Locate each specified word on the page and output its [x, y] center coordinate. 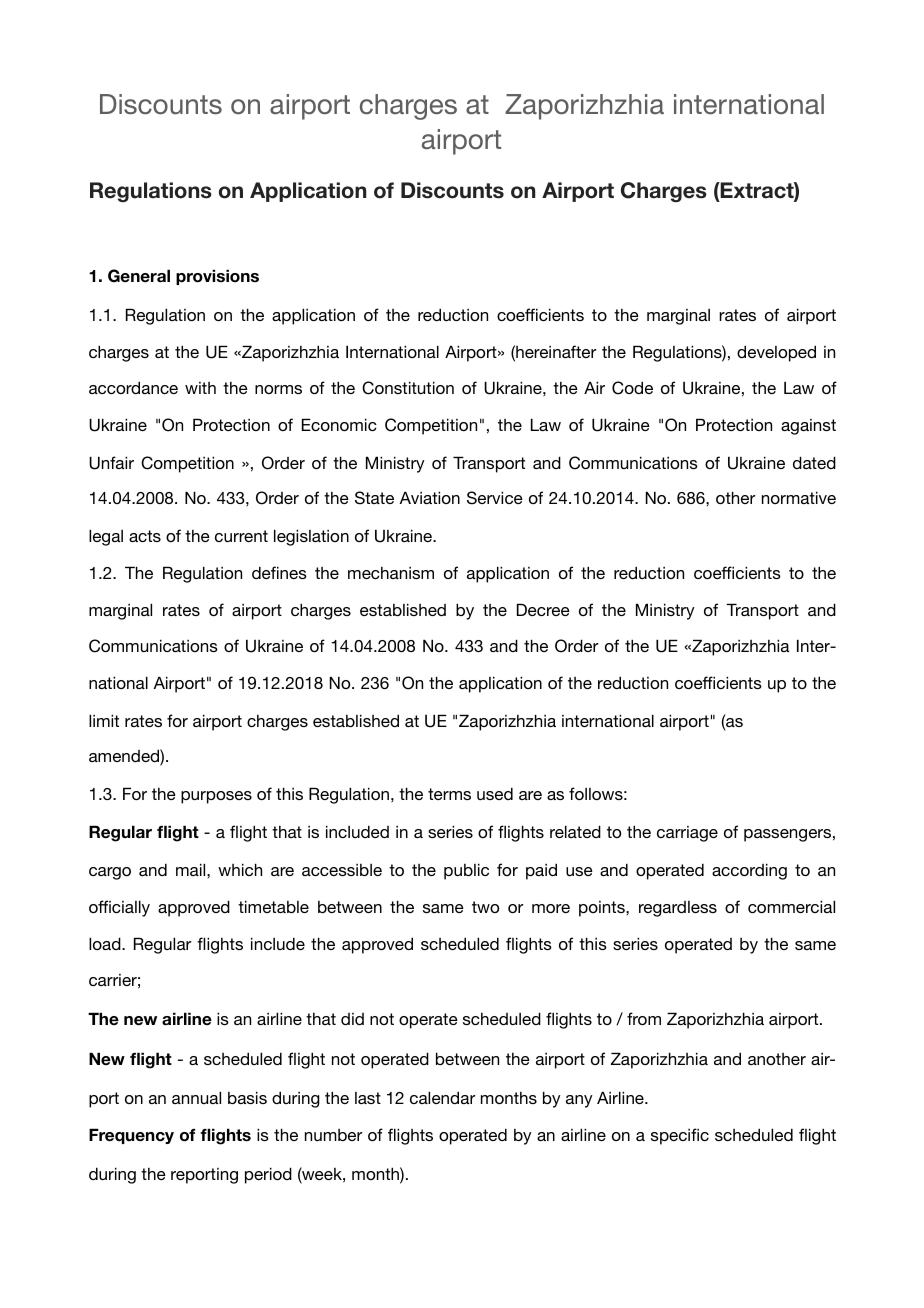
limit [104, 720]
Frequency [131, 1136]
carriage [687, 834]
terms [449, 794]
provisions [217, 277]
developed [776, 353]
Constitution [408, 388]
